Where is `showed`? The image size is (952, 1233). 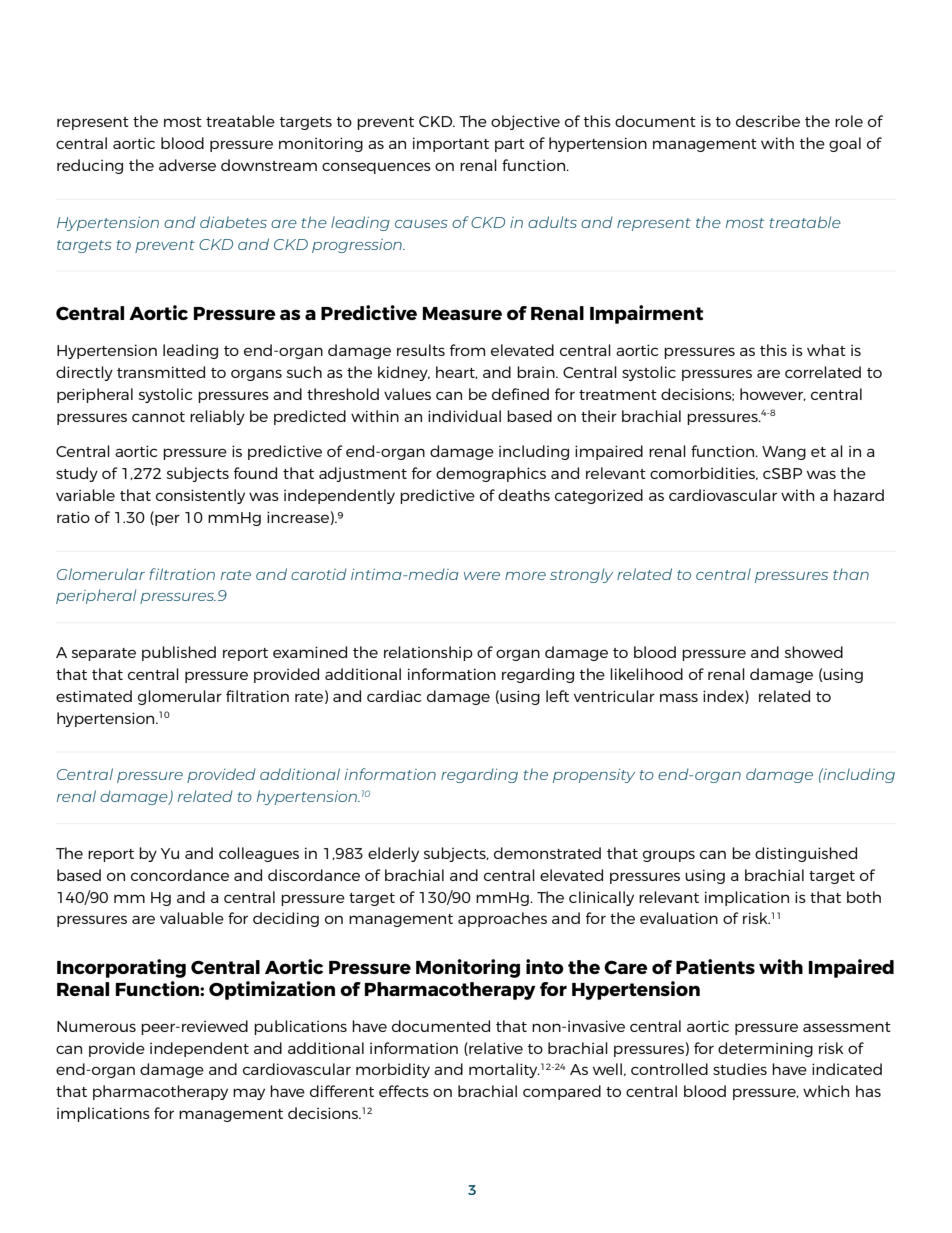 showed is located at coordinates (814, 652).
